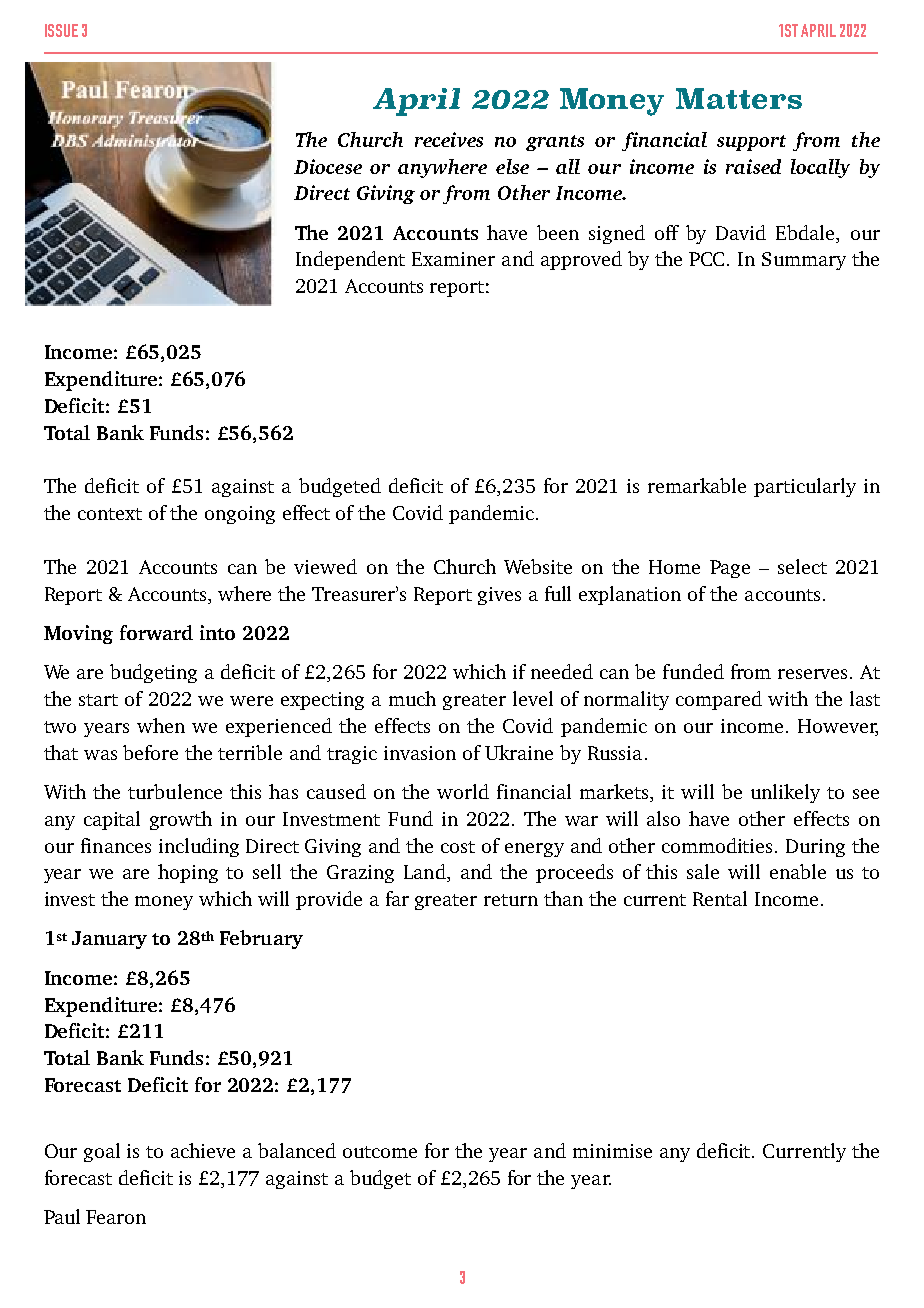 This screenshot has height=1308, width=924. What do you see at coordinates (380, 1152) in the screenshot?
I see `outcome` at bounding box center [380, 1152].
